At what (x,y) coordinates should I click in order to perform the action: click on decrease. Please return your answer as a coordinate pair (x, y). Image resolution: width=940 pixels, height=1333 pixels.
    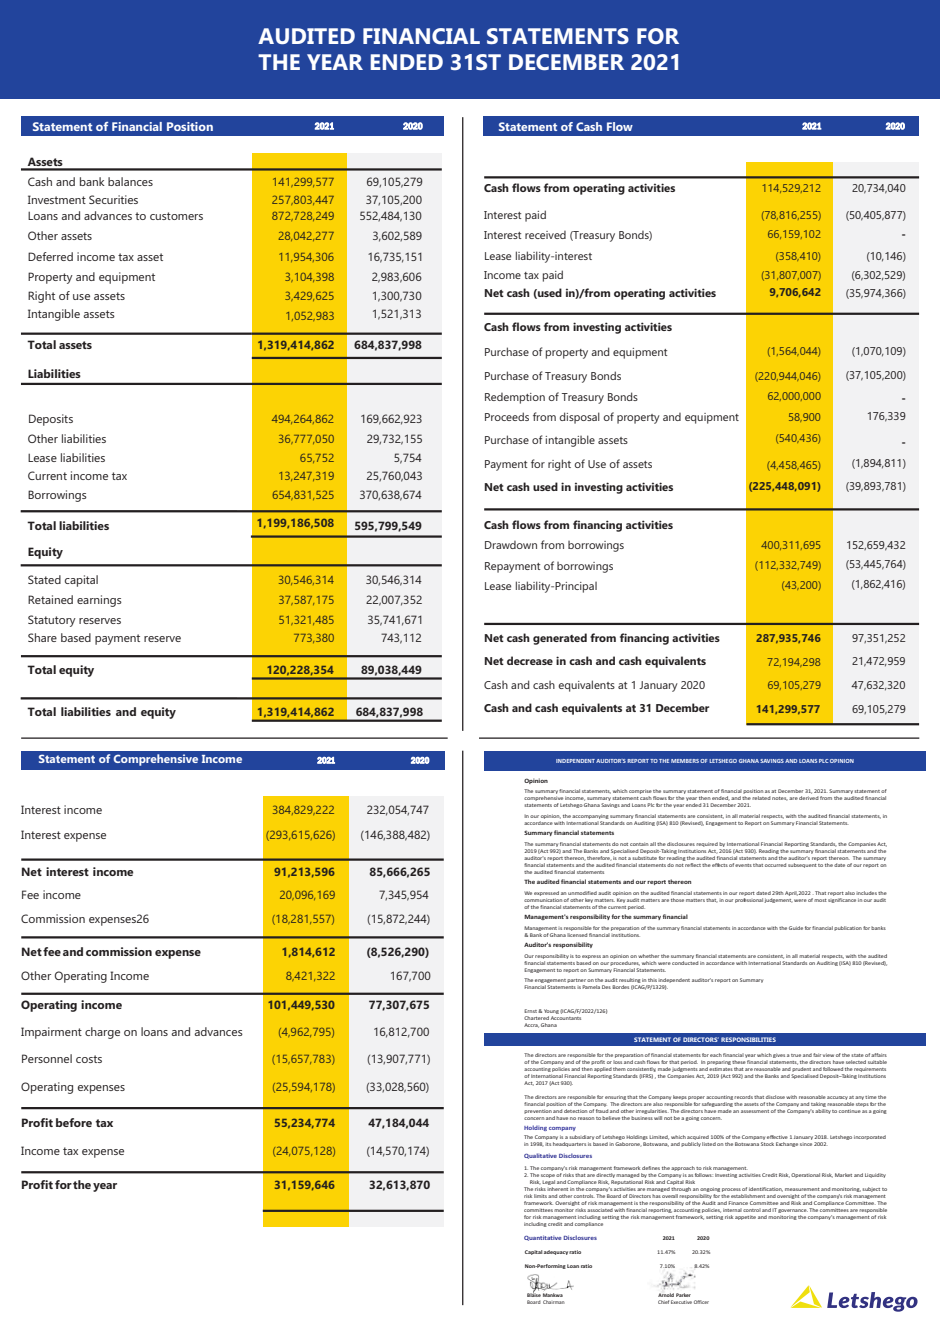
    Looking at the image, I should click on (530, 660).
